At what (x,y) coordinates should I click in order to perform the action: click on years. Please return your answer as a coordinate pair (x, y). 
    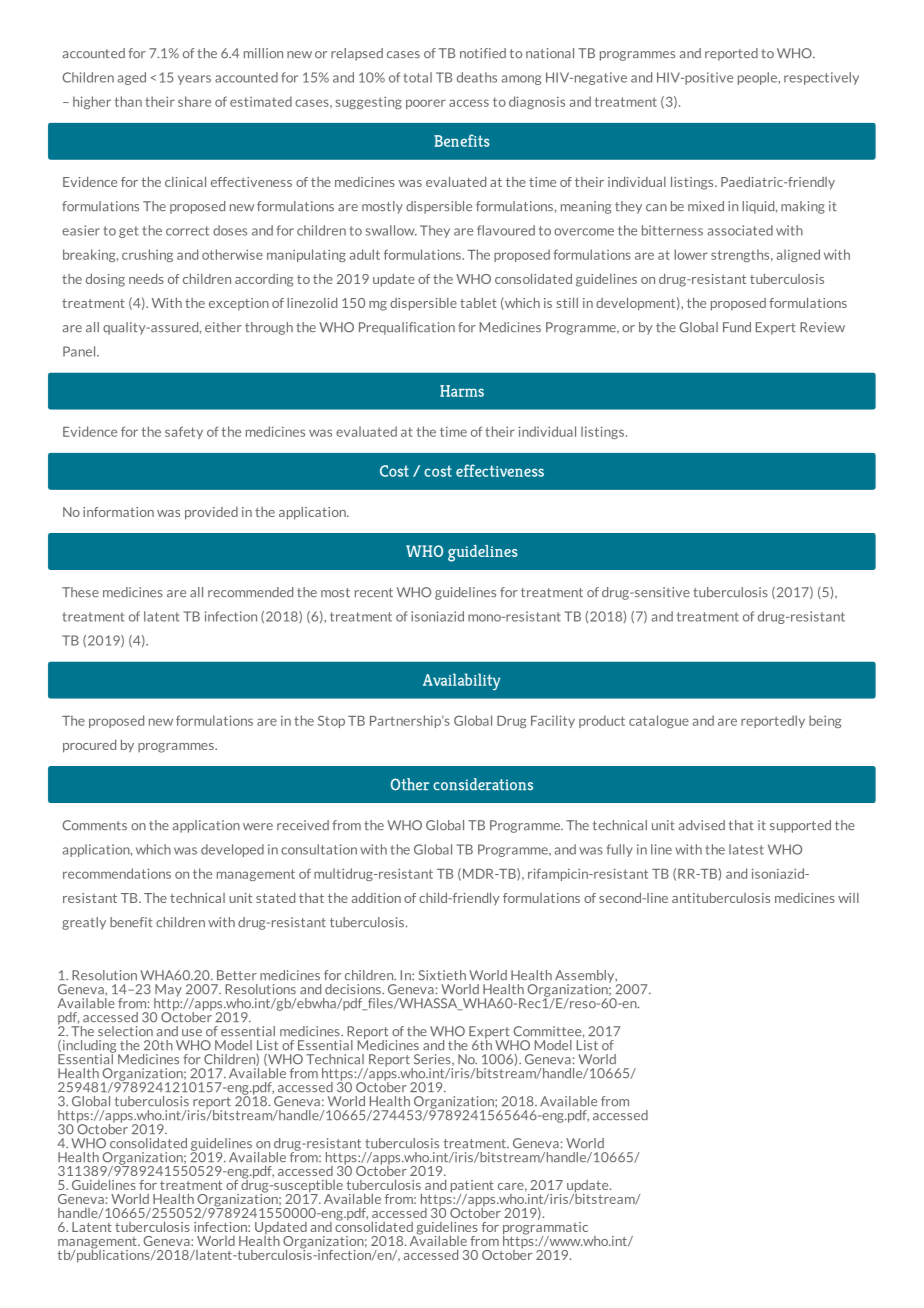
    Looking at the image, I should click on (194, 80).
